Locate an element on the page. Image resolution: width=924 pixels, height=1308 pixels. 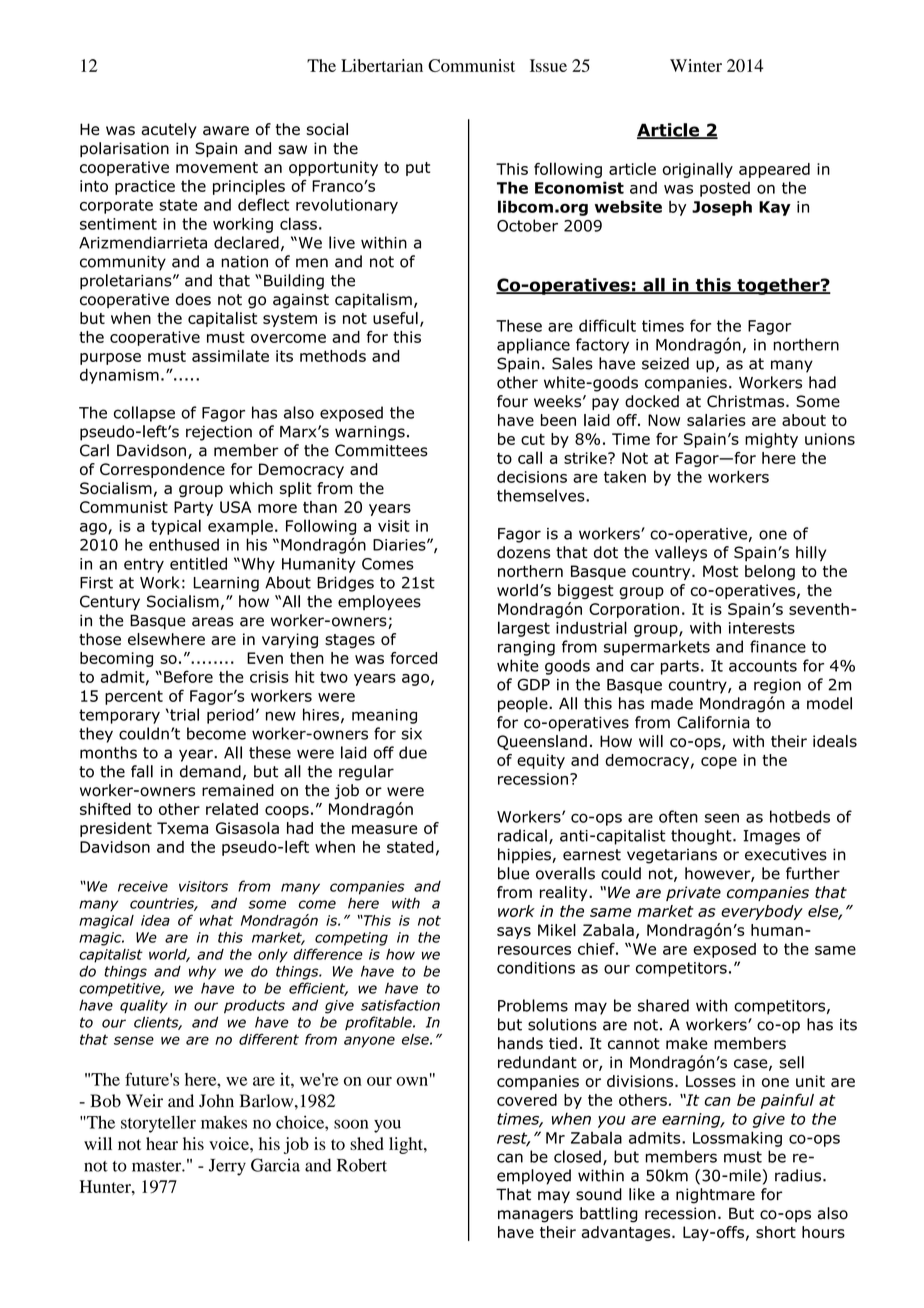
Winter is located at coordinates (696, 65).
